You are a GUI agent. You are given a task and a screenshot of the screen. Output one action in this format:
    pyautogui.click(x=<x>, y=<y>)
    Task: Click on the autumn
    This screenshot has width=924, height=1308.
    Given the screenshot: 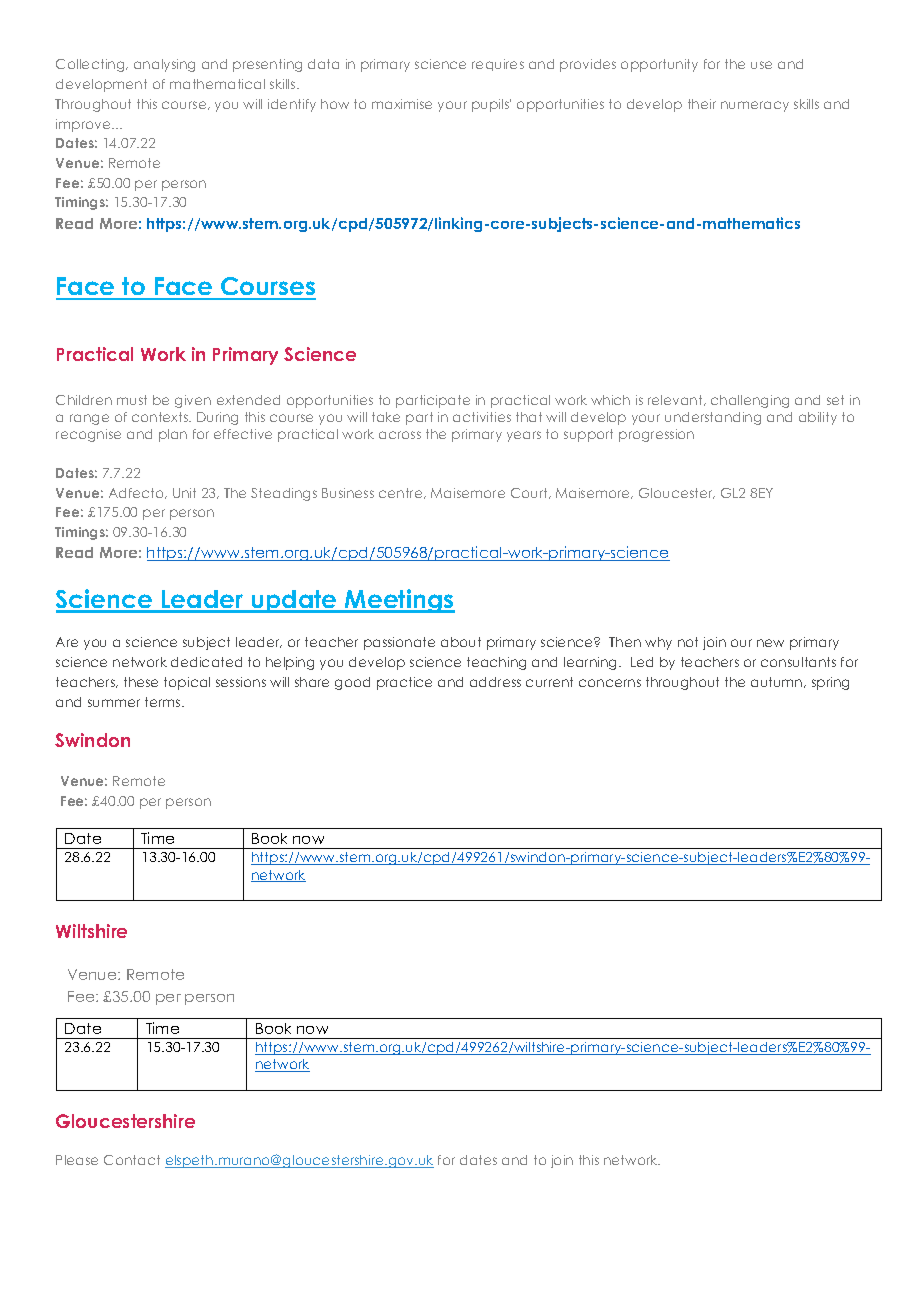 What is the action you would take?
    pyautogui.click(x=778, y=682)
